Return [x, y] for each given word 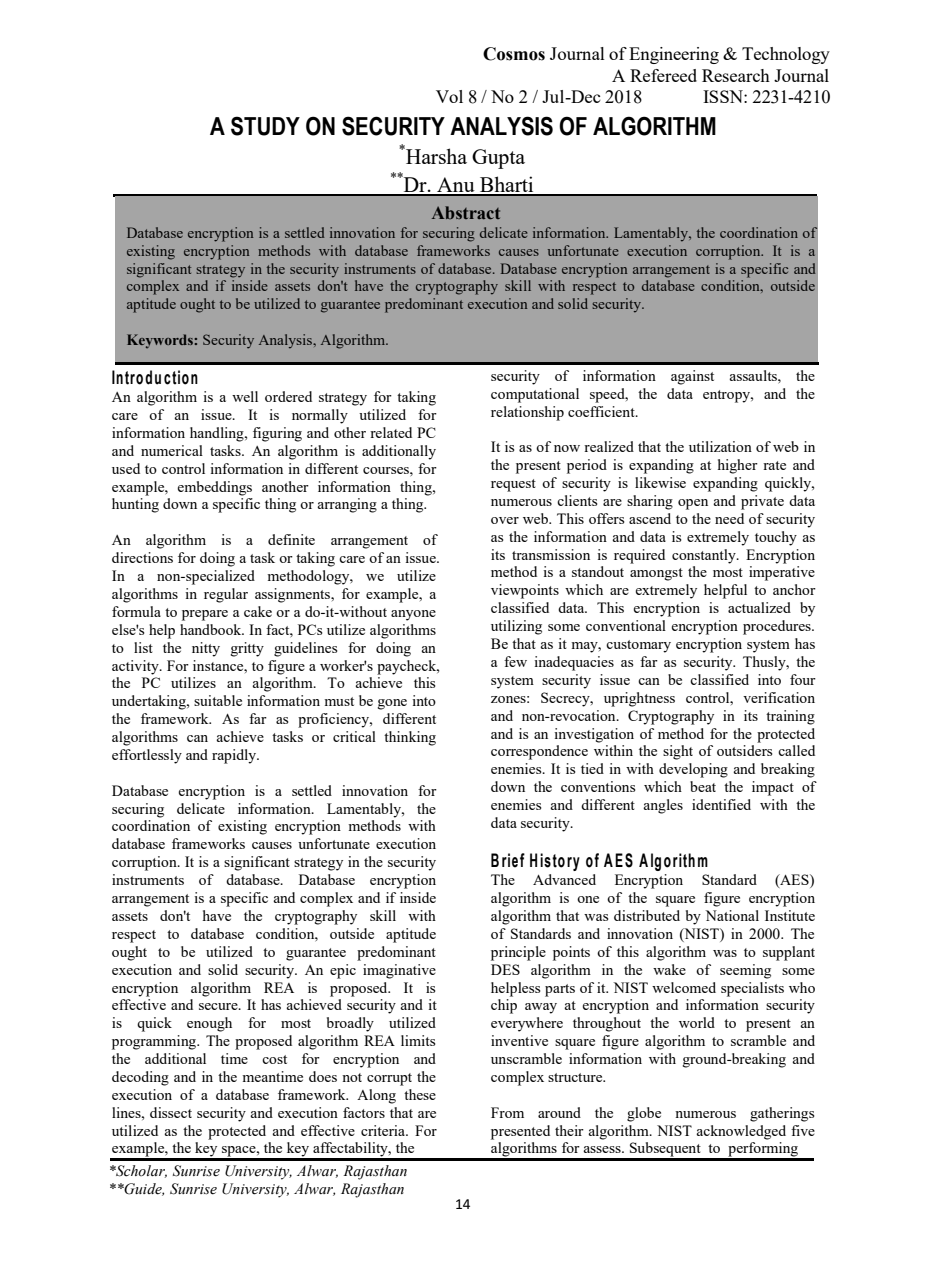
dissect [171, 1112]
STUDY [265, 126]
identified [721, 804]
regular [226, 595]
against [692, 377]
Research [736, 75]
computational [535, 395]
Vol [449, 96]
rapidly [235, 756]
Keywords [160, 341]
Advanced [564, 879]
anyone [413, 615]
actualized [759, 607]
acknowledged [741, 1132]
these [420, 1094]
